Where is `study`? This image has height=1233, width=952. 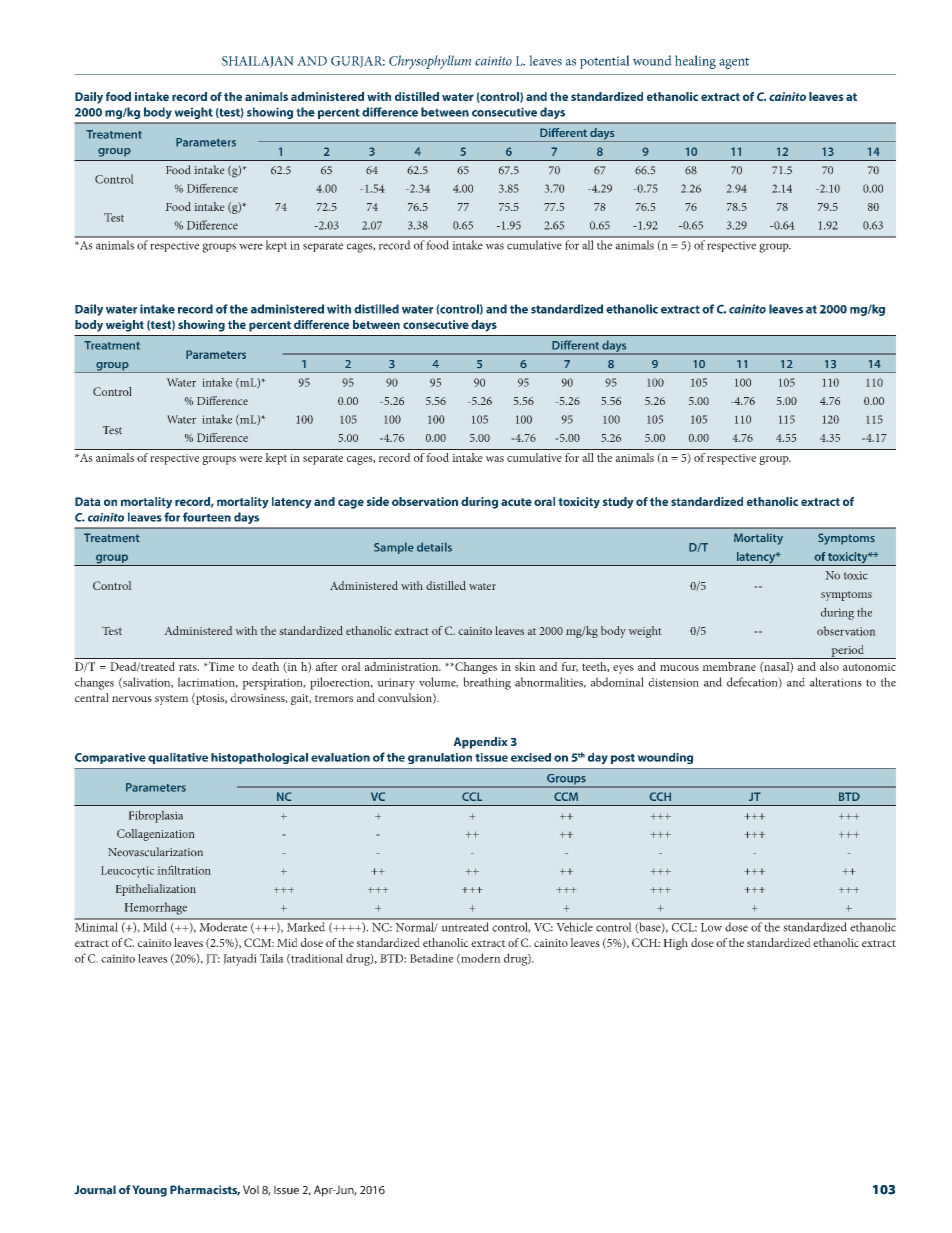
study is located at coordinates (618, 503).
